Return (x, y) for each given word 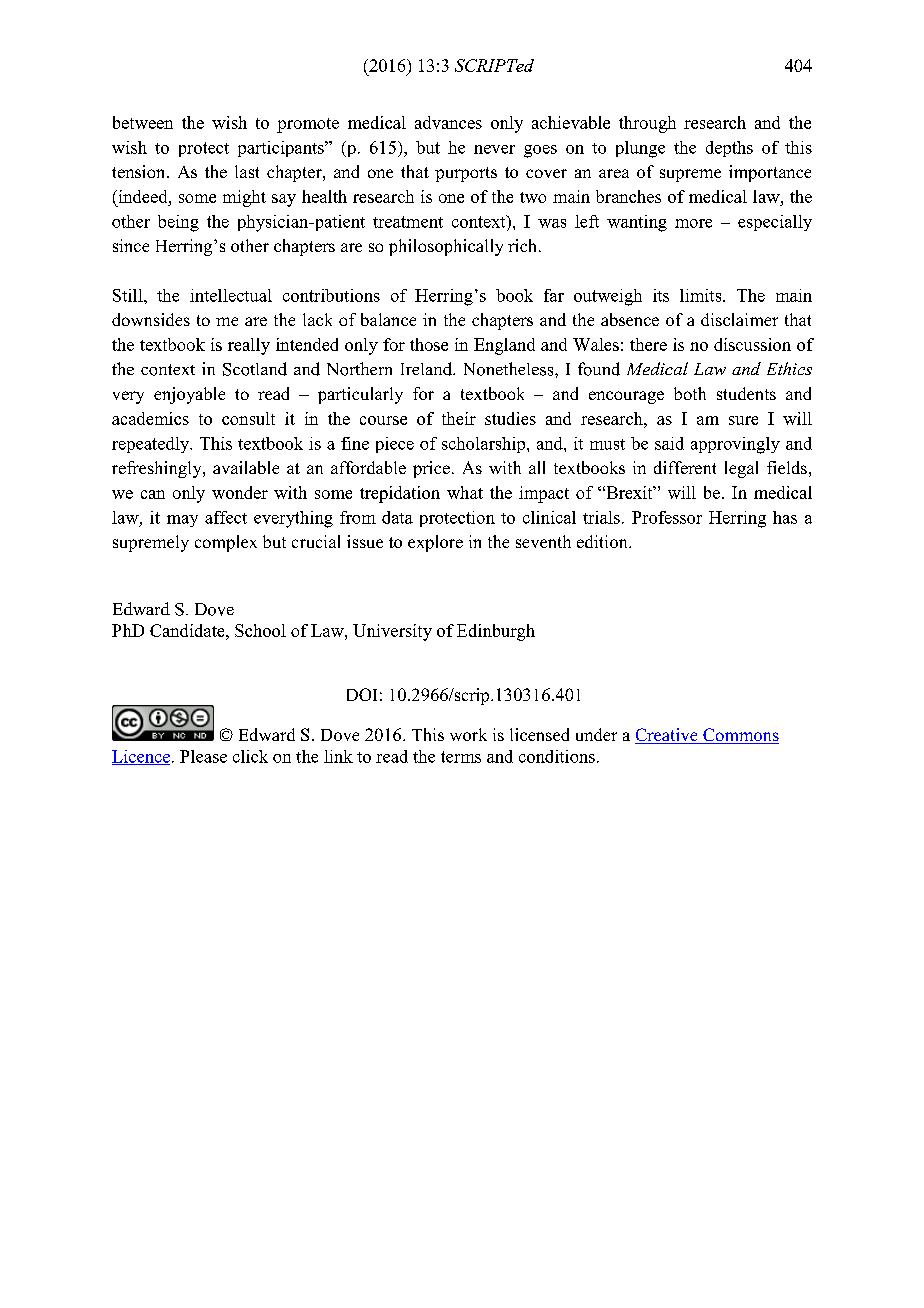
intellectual (231, 295)
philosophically (446, 247)
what (465, 492)
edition (603, 541)
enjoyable (189, 395)
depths (729, 149)
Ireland (427, 369)
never (494, 149)
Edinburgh (496, 632)
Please (203, 756)
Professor (667, 517)
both (690, 393)
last (247, 171)
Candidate (188, 630)
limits (702, 295)
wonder (240, 492)
